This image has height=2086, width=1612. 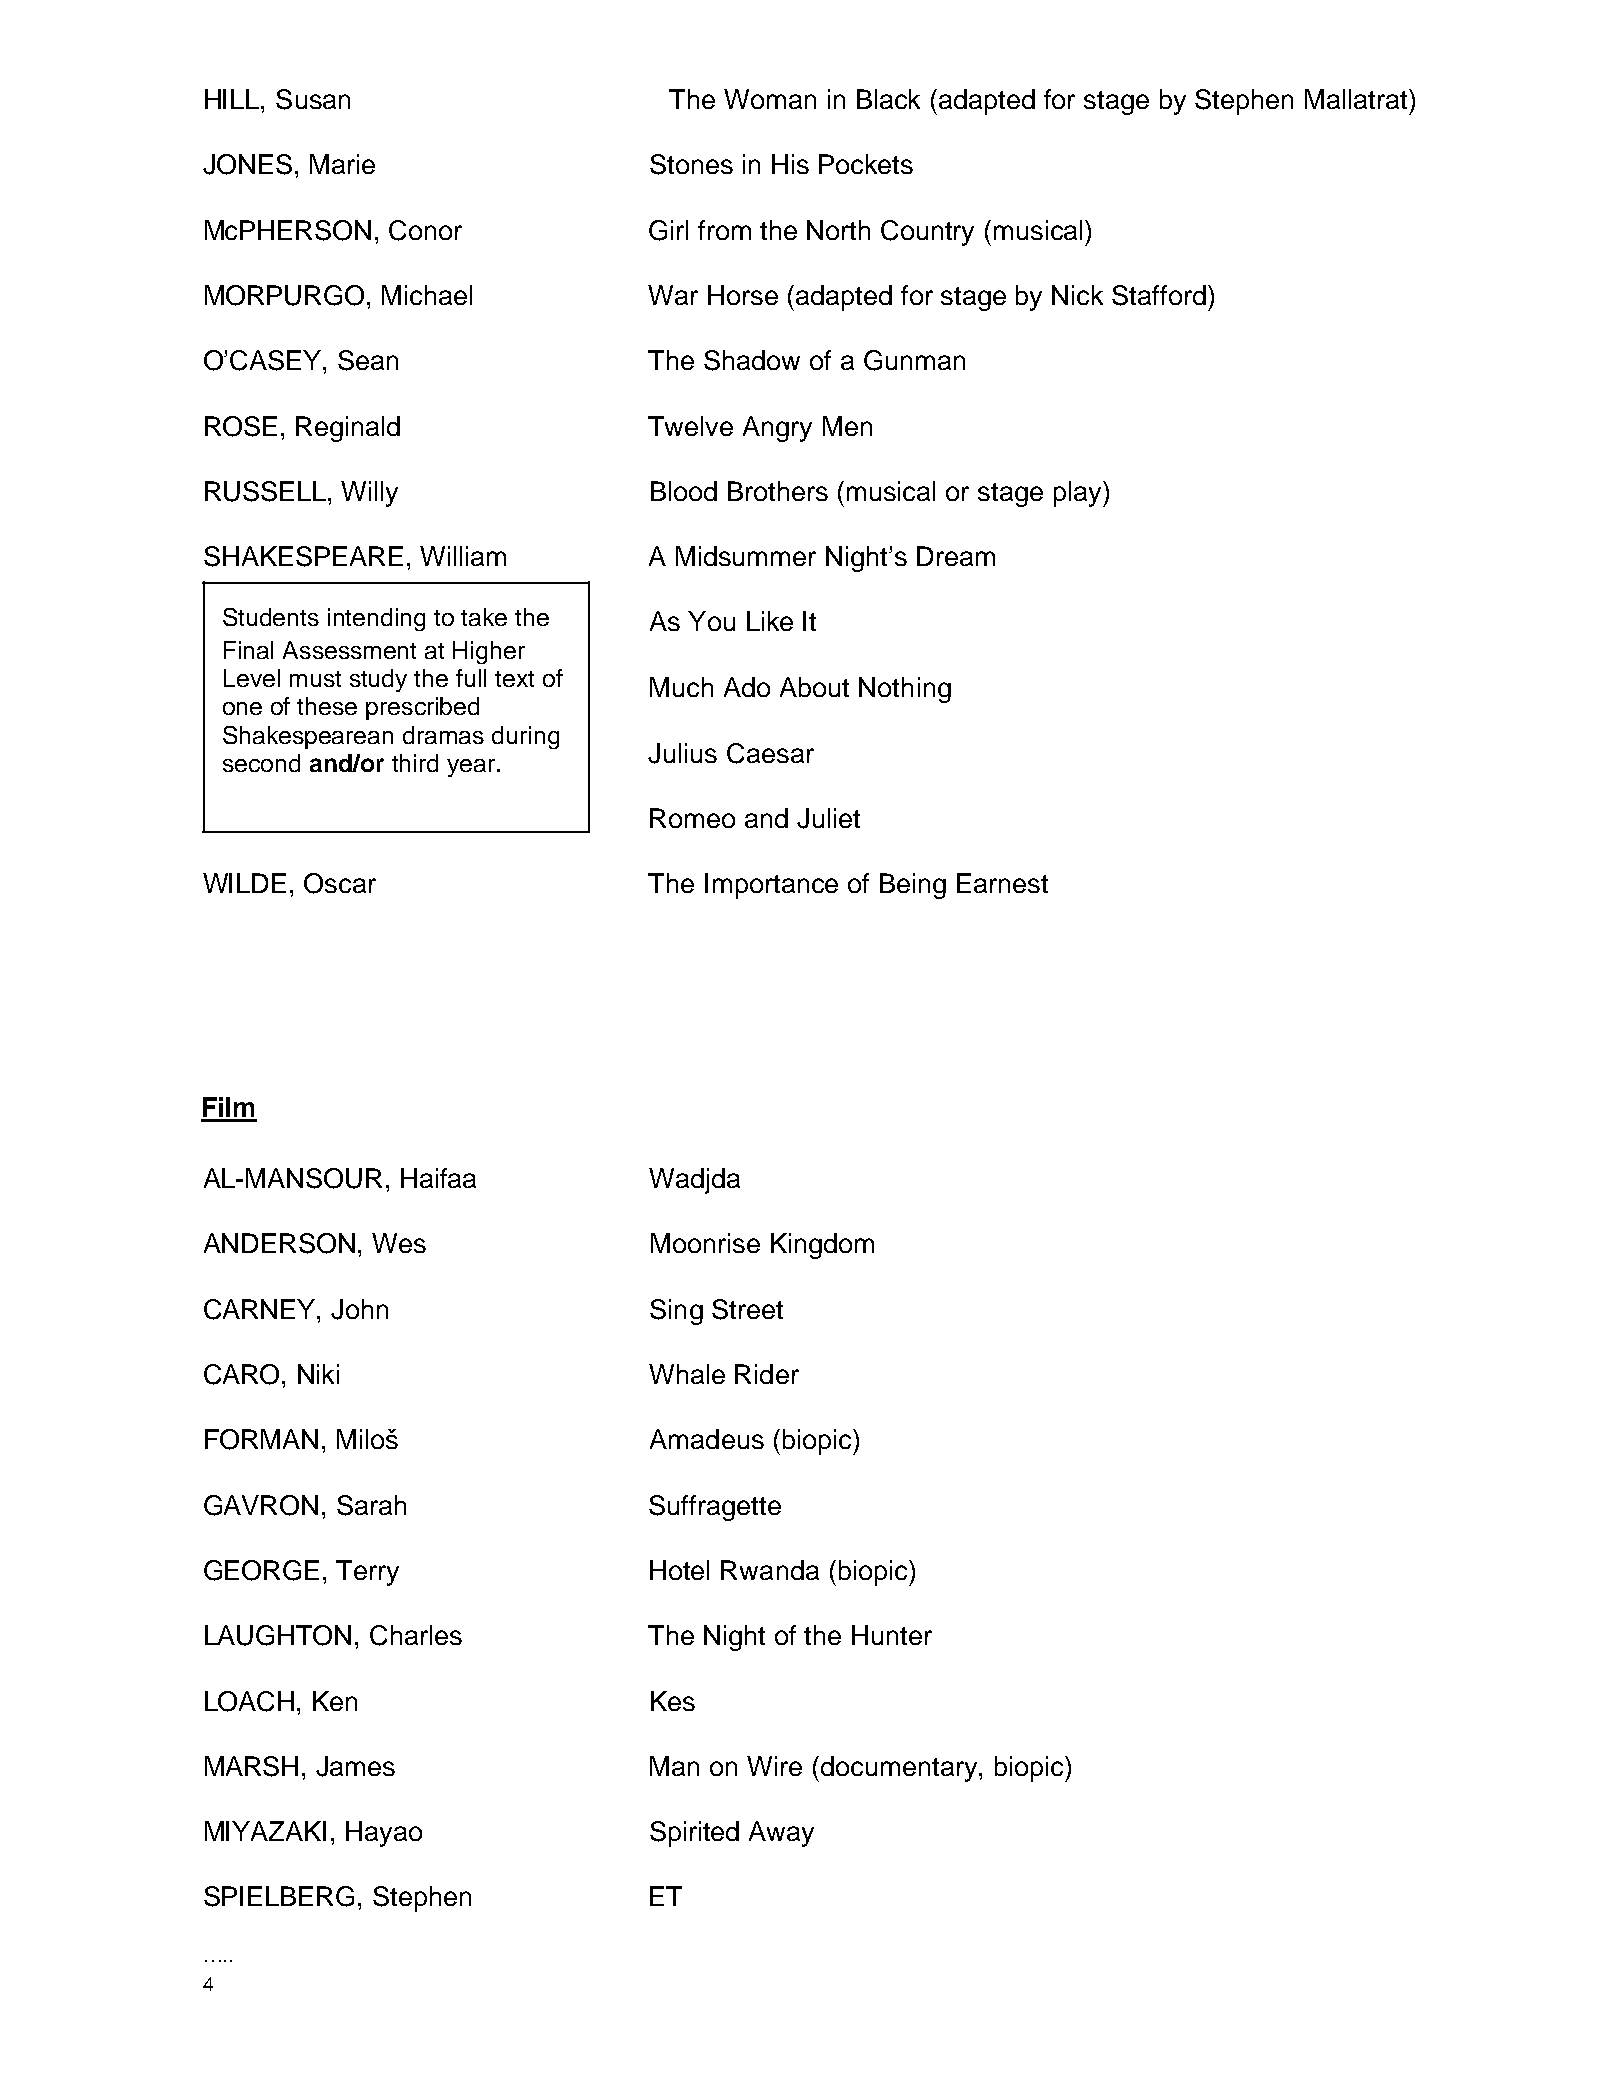 I want to click on Much, so click(x=681, y=687).
